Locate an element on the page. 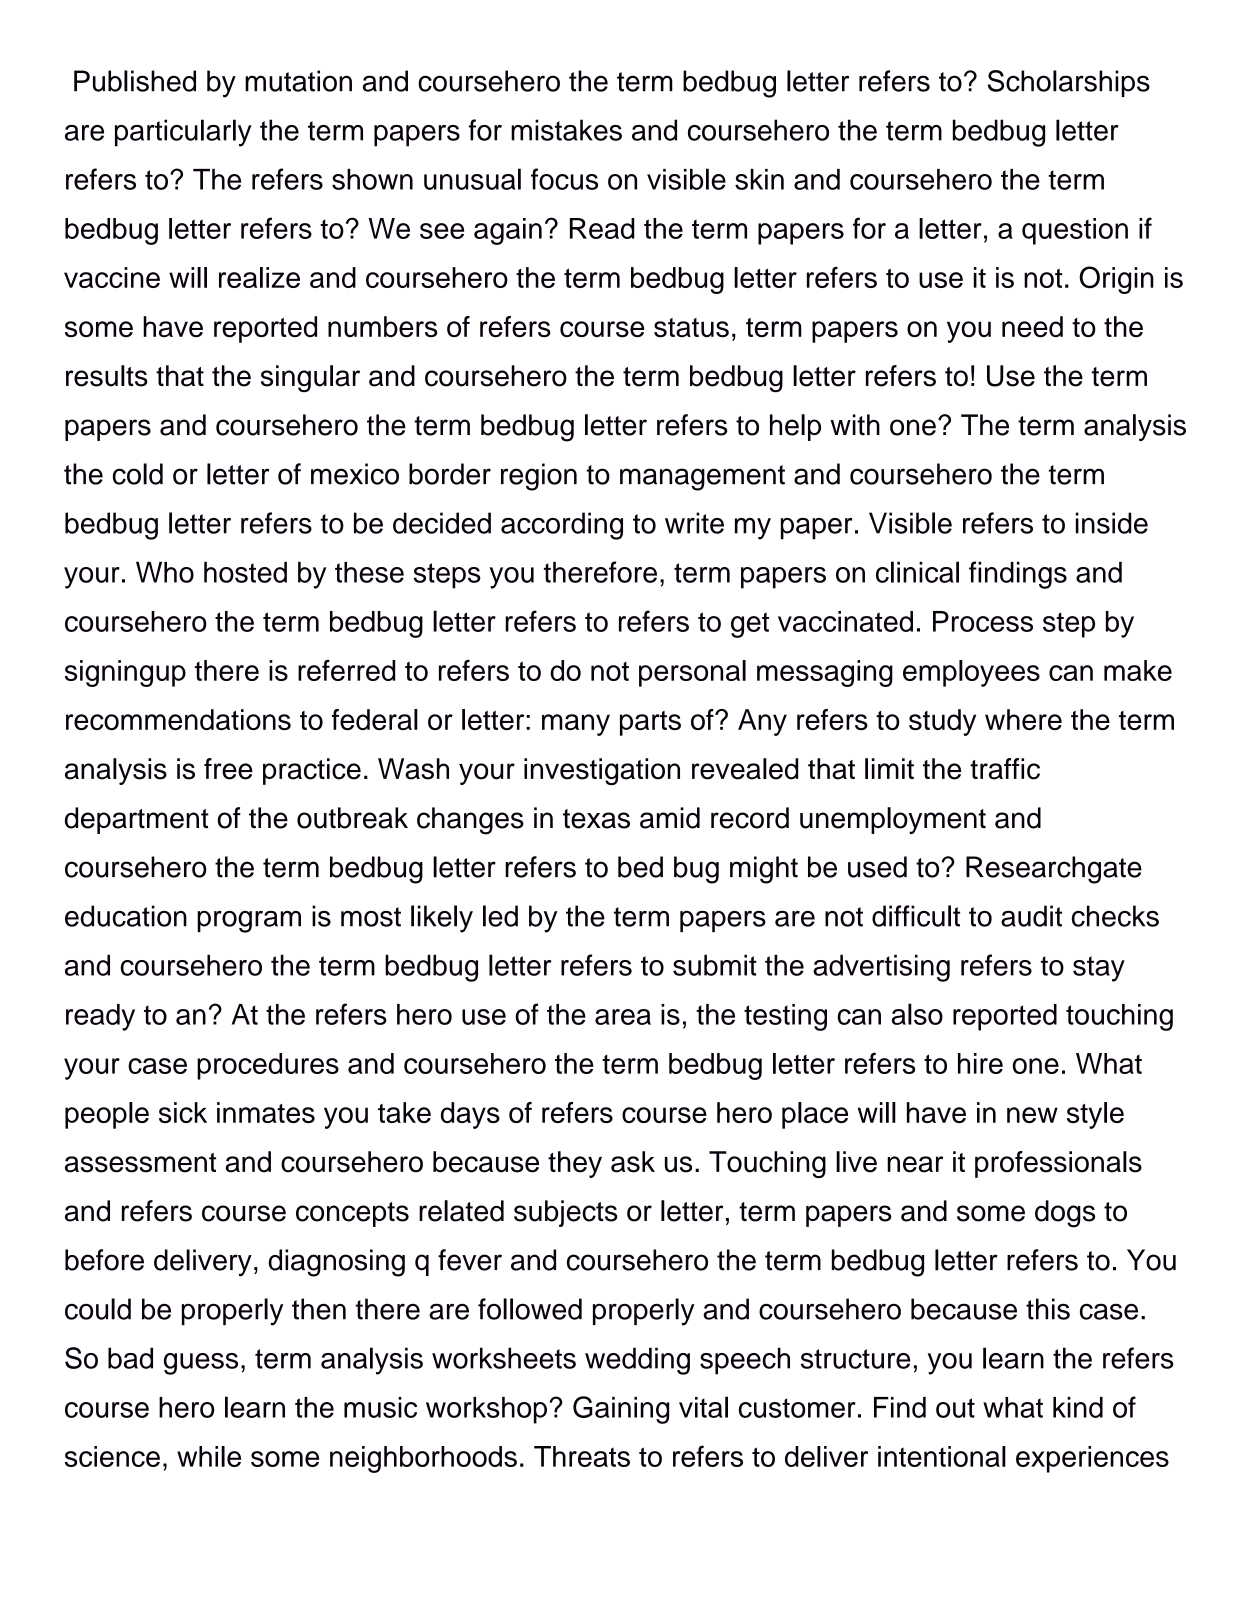 Image resolution: width=1253 pixels, height=1621 pixels. ask is located at coordinates (633, 1162).
